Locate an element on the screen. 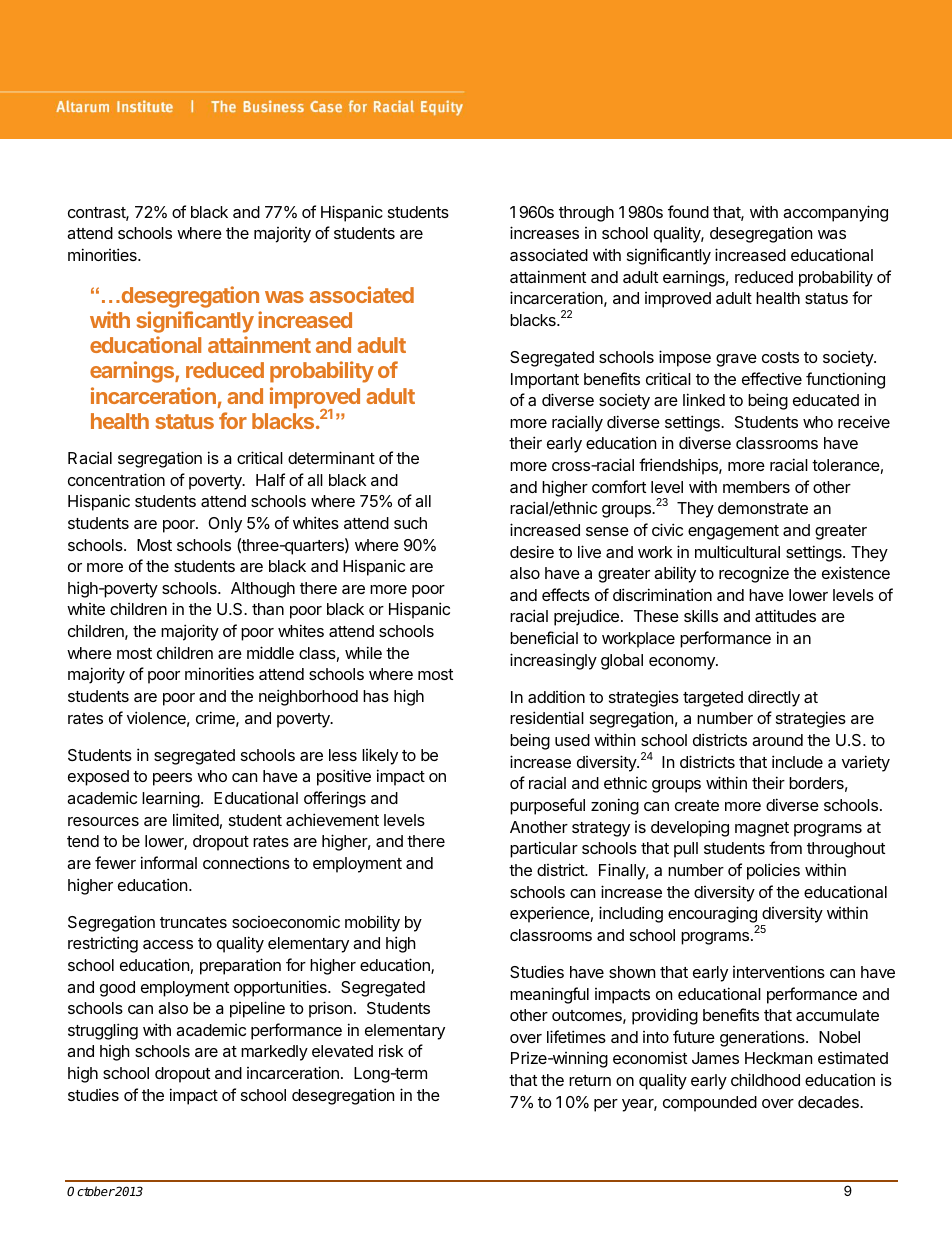  risk is located at coordinates (391, 1051).
